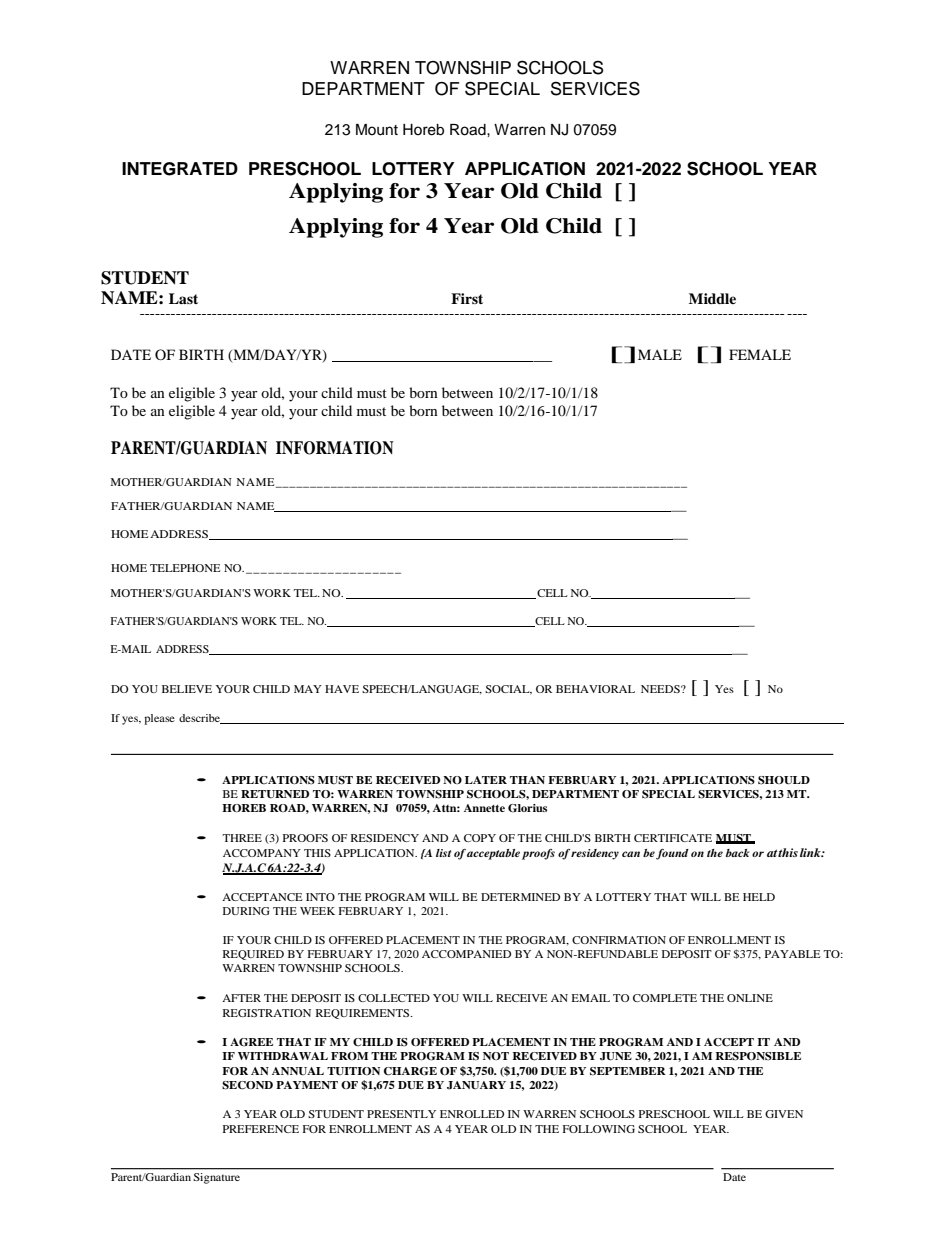 The width and height of the screenshot is (952, 1233). I want to click on DETERMINED, so click(520, 897).
